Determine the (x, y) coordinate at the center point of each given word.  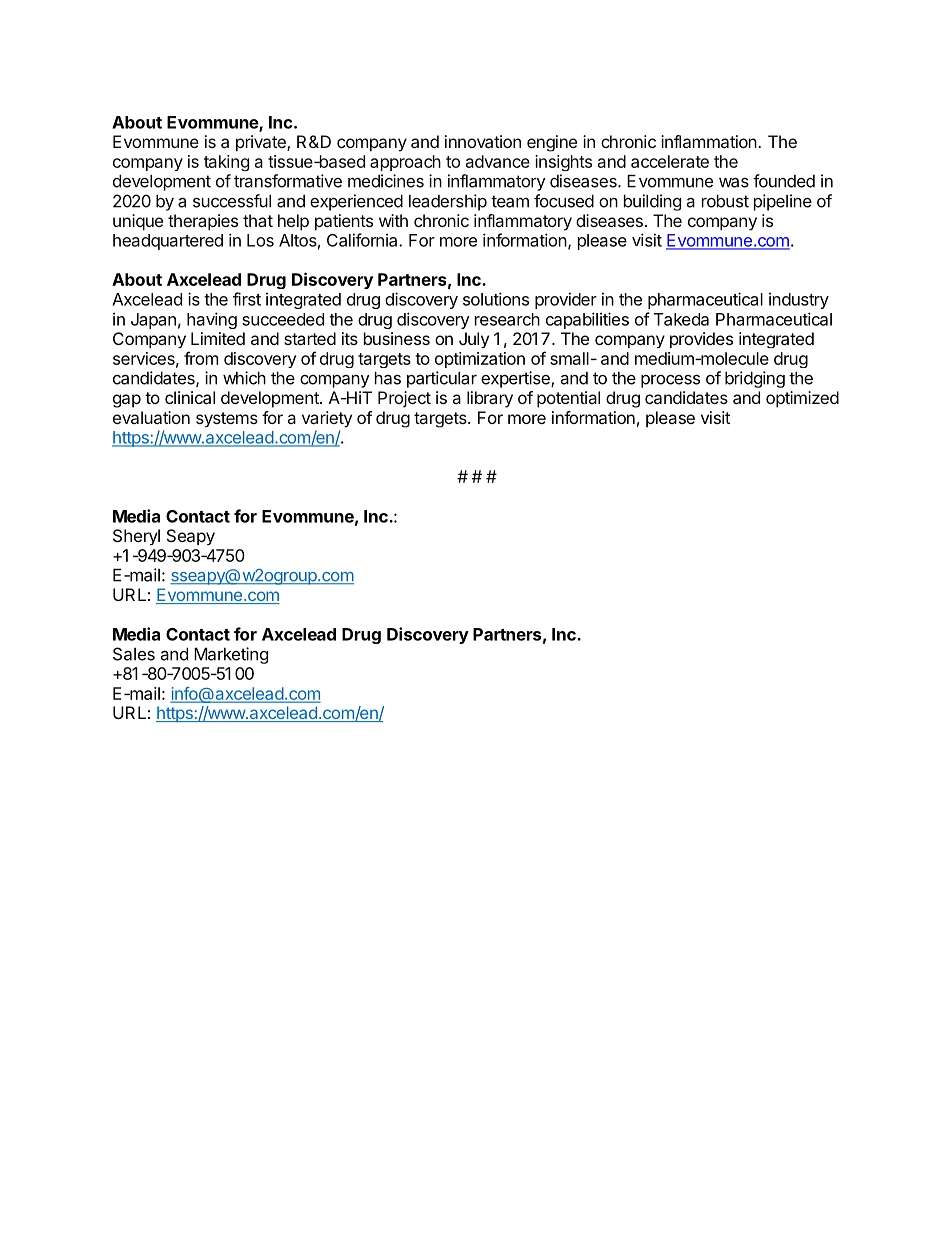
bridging (755, 379)
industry (799, 300)
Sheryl (136, 537)
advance (498, 161)
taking (226, 163)
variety (327, 419)
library (490, 399)
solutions (496, 299)
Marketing (231, 655)
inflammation (709, 141)
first (247, 299)
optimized (802, 399)
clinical (190, 397)
